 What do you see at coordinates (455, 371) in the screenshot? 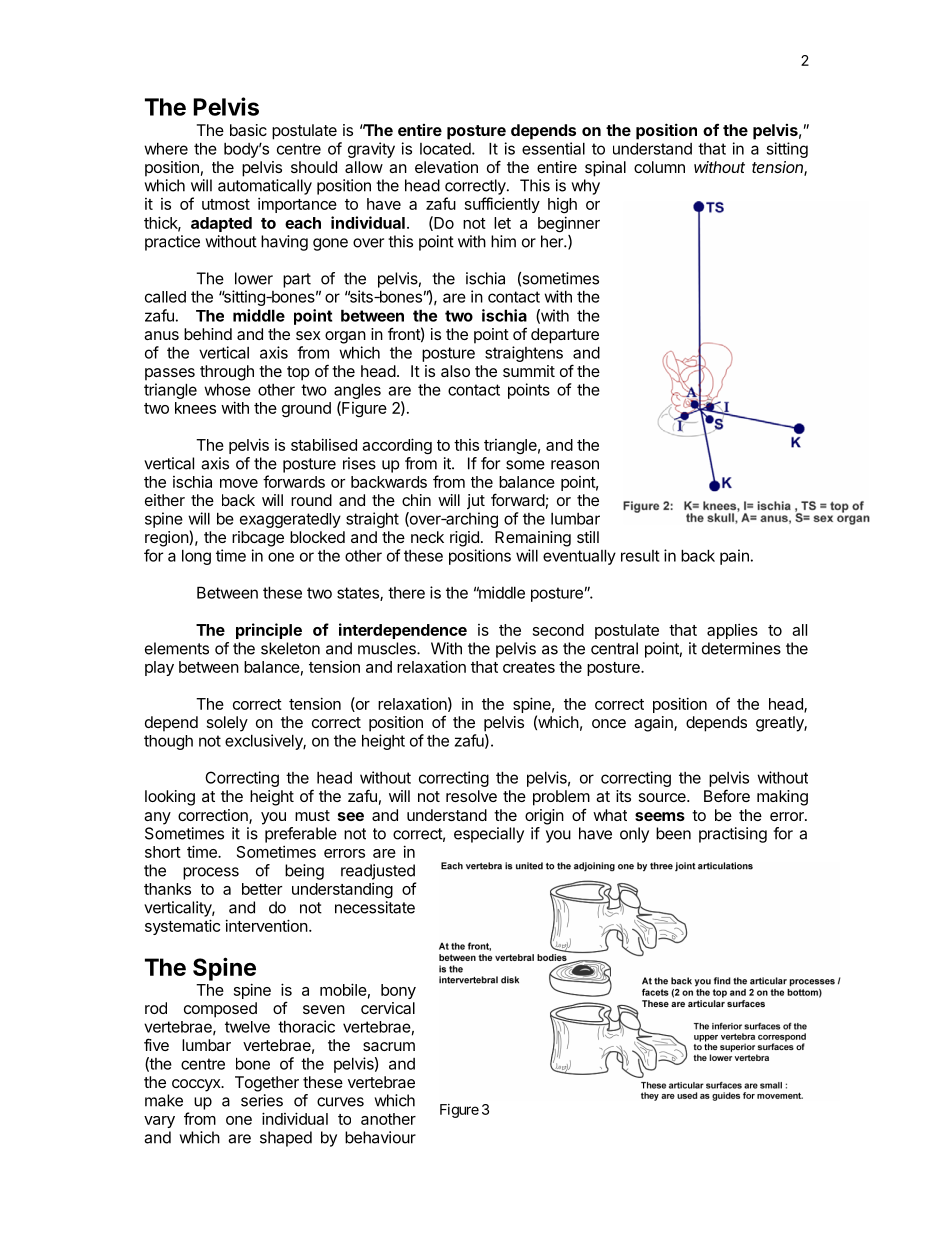
I see `also` at bounding box center [455, 371].
